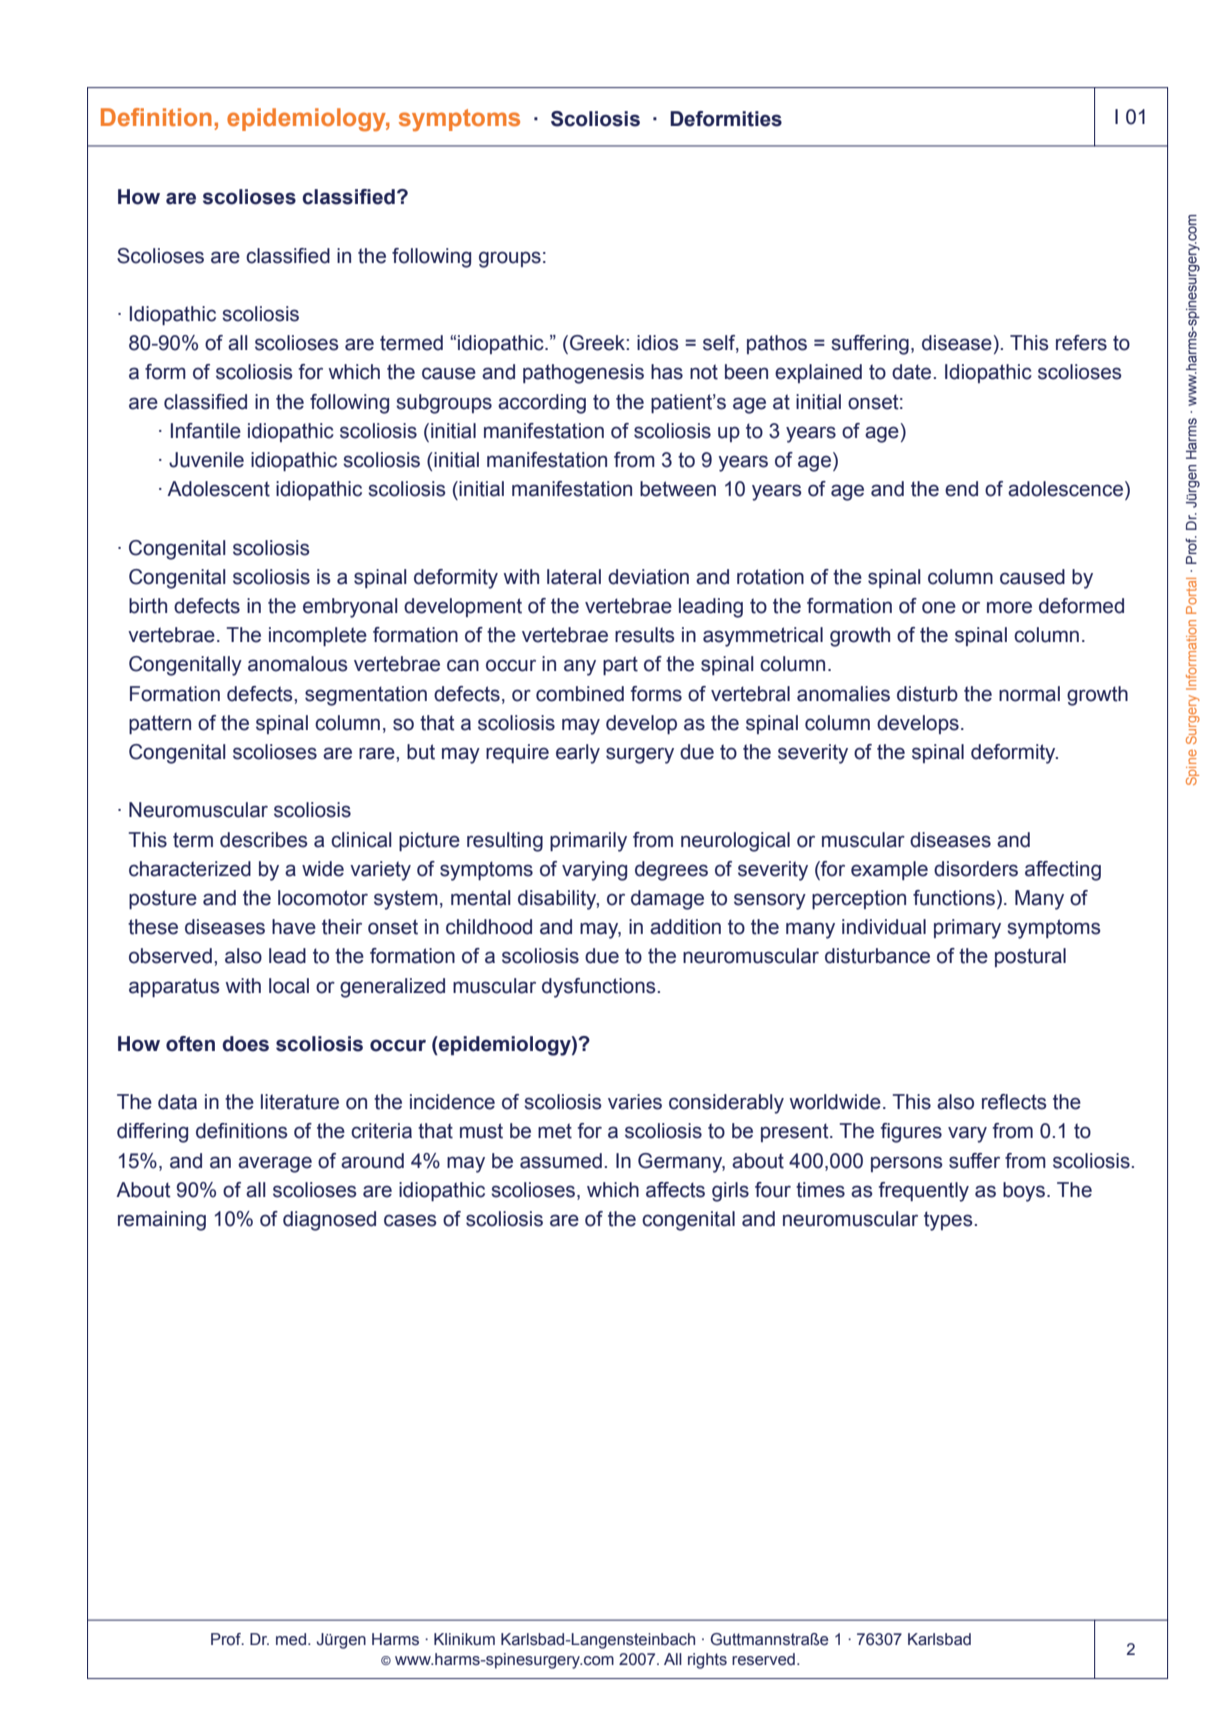 This document has height=1734, width=1226. Describe the element at coordinates (206, 431) in the document. I see `Infantile` at that location.
